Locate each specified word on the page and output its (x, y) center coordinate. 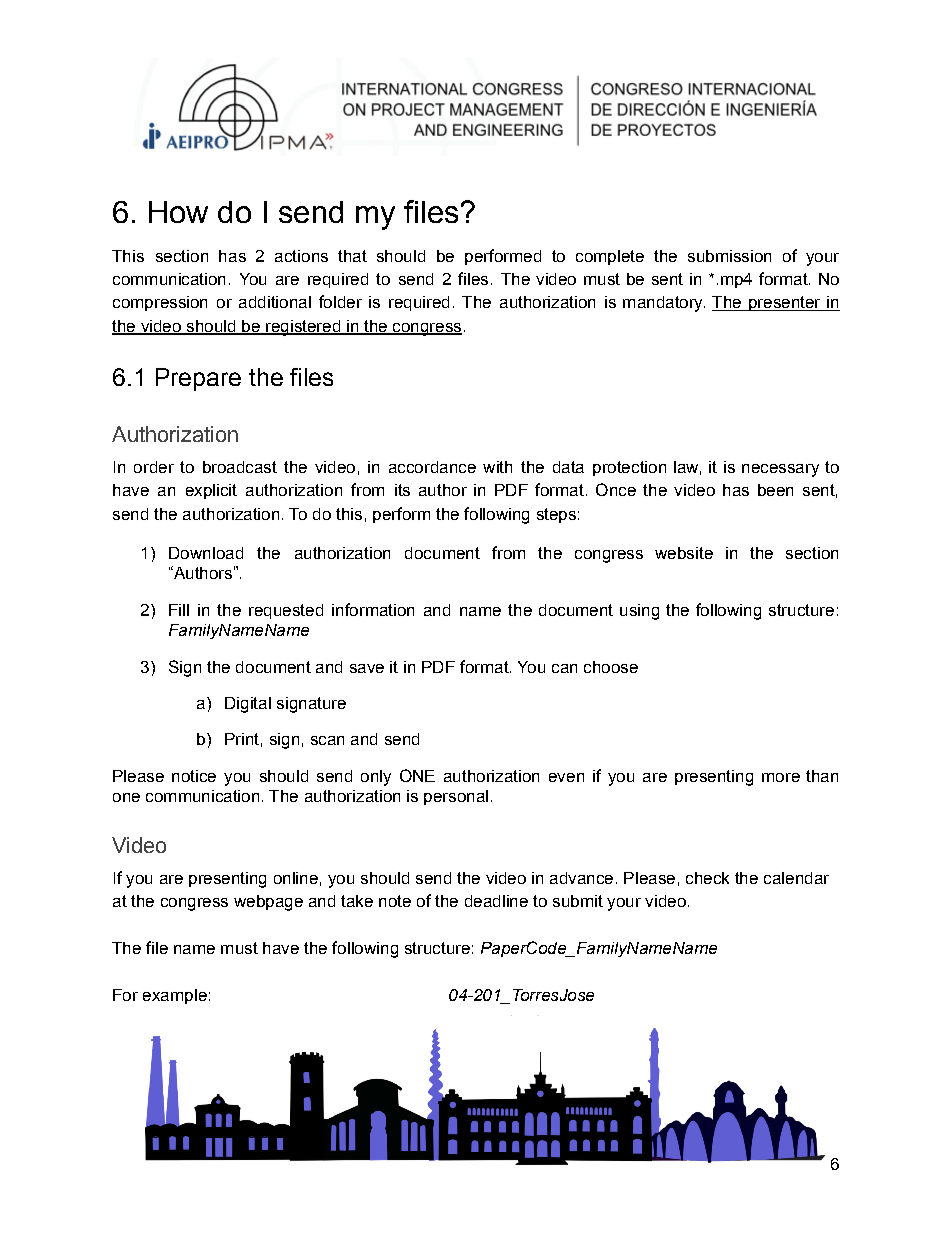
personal (456, 797)
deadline (496, 901)
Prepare (198, 379)
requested (286, 611)
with (497, 467)
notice (194, 776)
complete (610, 257)
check (707, 878)
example (175, 996)
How (178, 212)
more (781, 777)
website (684, 553)
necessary (780, 470)
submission (729, 256)
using (639, 612)
